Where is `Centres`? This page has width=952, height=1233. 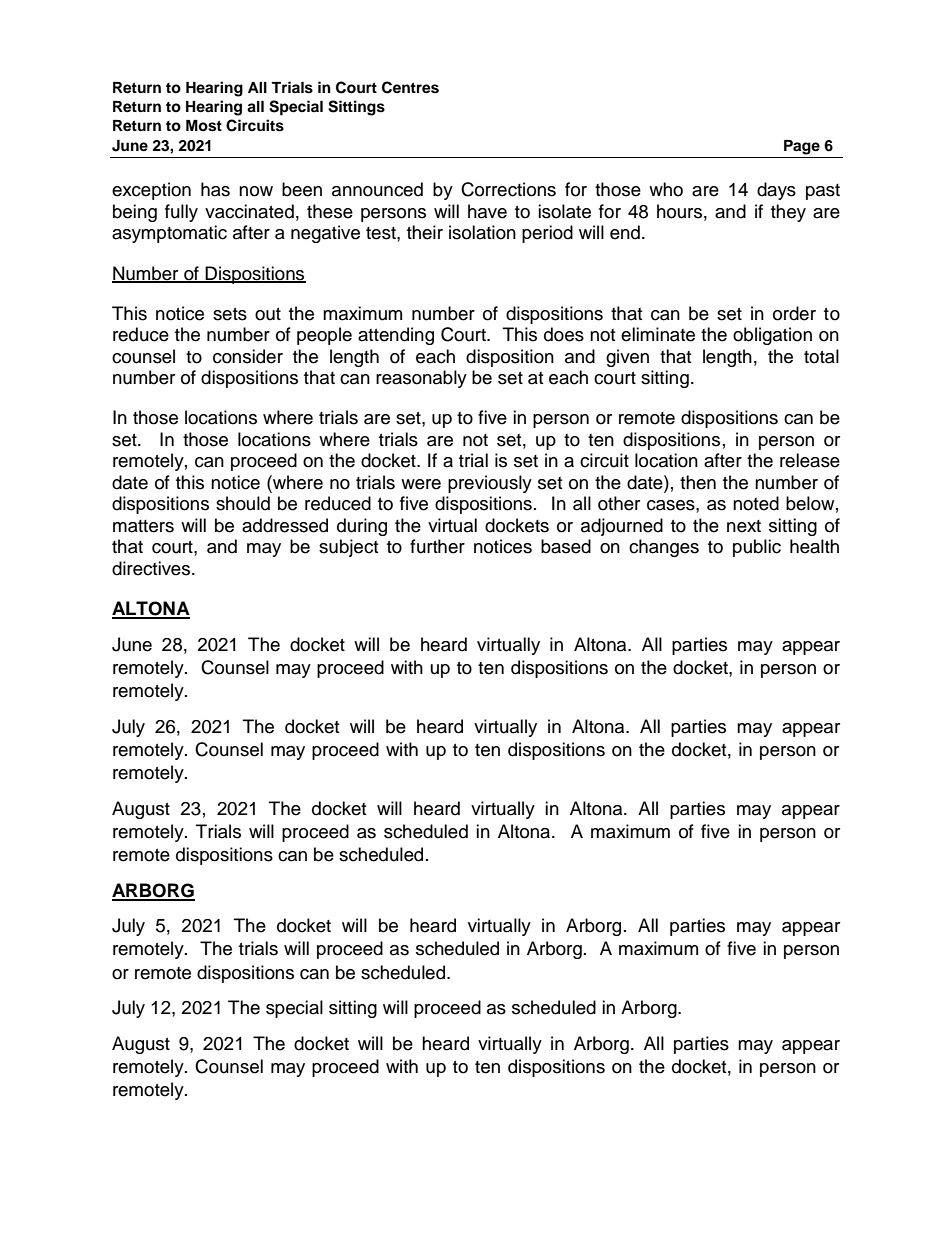
Centres is located at coordinates (410, 87).
